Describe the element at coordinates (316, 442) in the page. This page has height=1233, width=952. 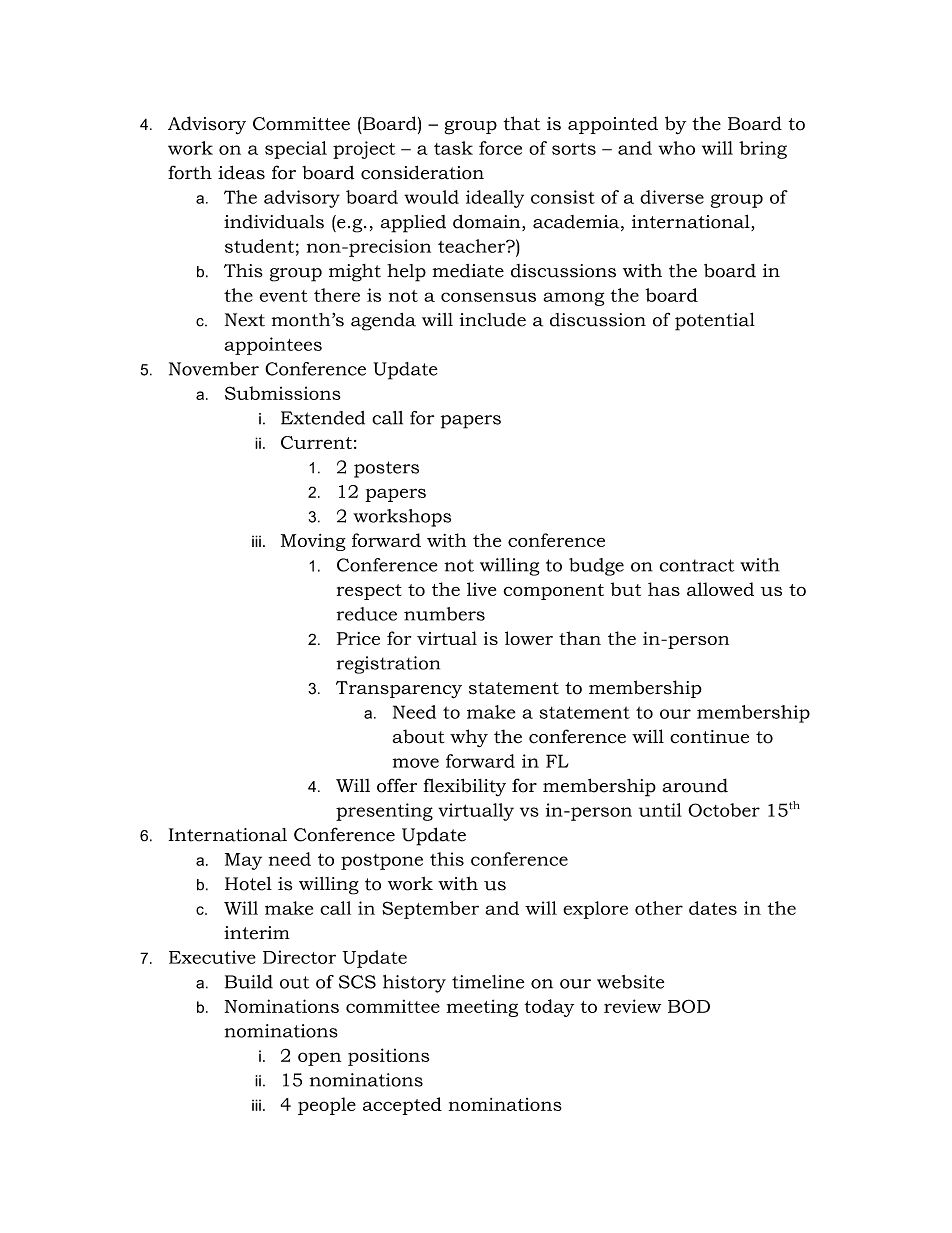
I see `Current` at that location.
